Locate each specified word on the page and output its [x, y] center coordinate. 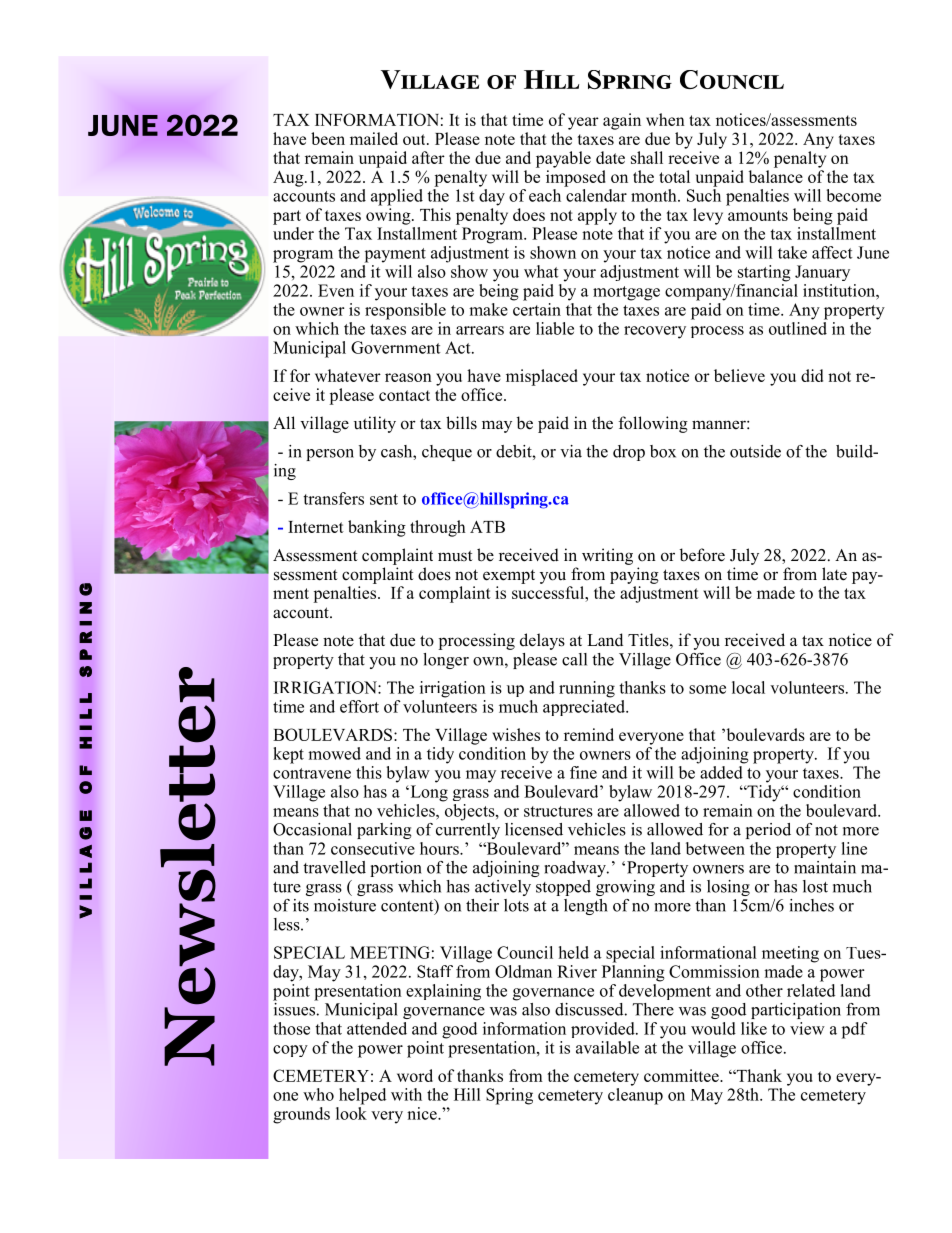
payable [563, 159]
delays [542, 641]
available [607, 1047]
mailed [374, 138]
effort [359, 706]
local [748, 687]
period [768, 831]
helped [362, 1096]
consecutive [373, 848]
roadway [576, 869]
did [812, 375]
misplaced [542, 377]
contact [404, 395]
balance [776, 176]
